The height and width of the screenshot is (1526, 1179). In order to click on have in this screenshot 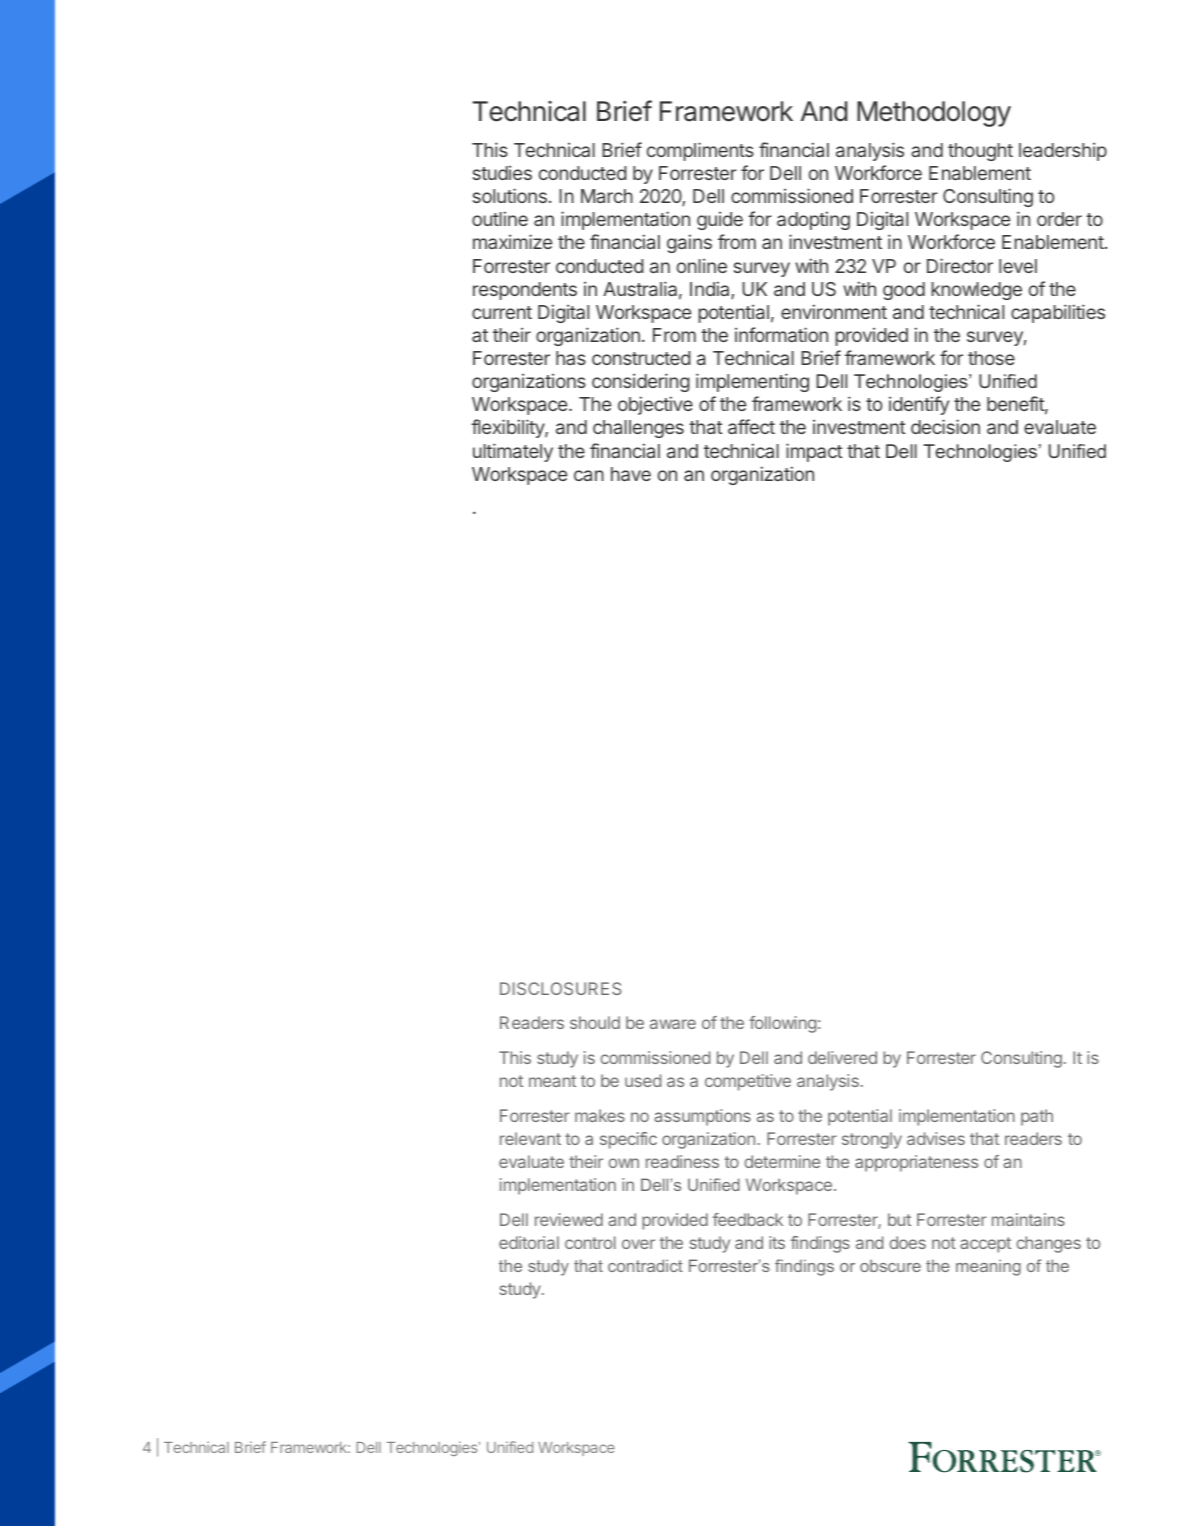, I will do `click(631, 474)`.
